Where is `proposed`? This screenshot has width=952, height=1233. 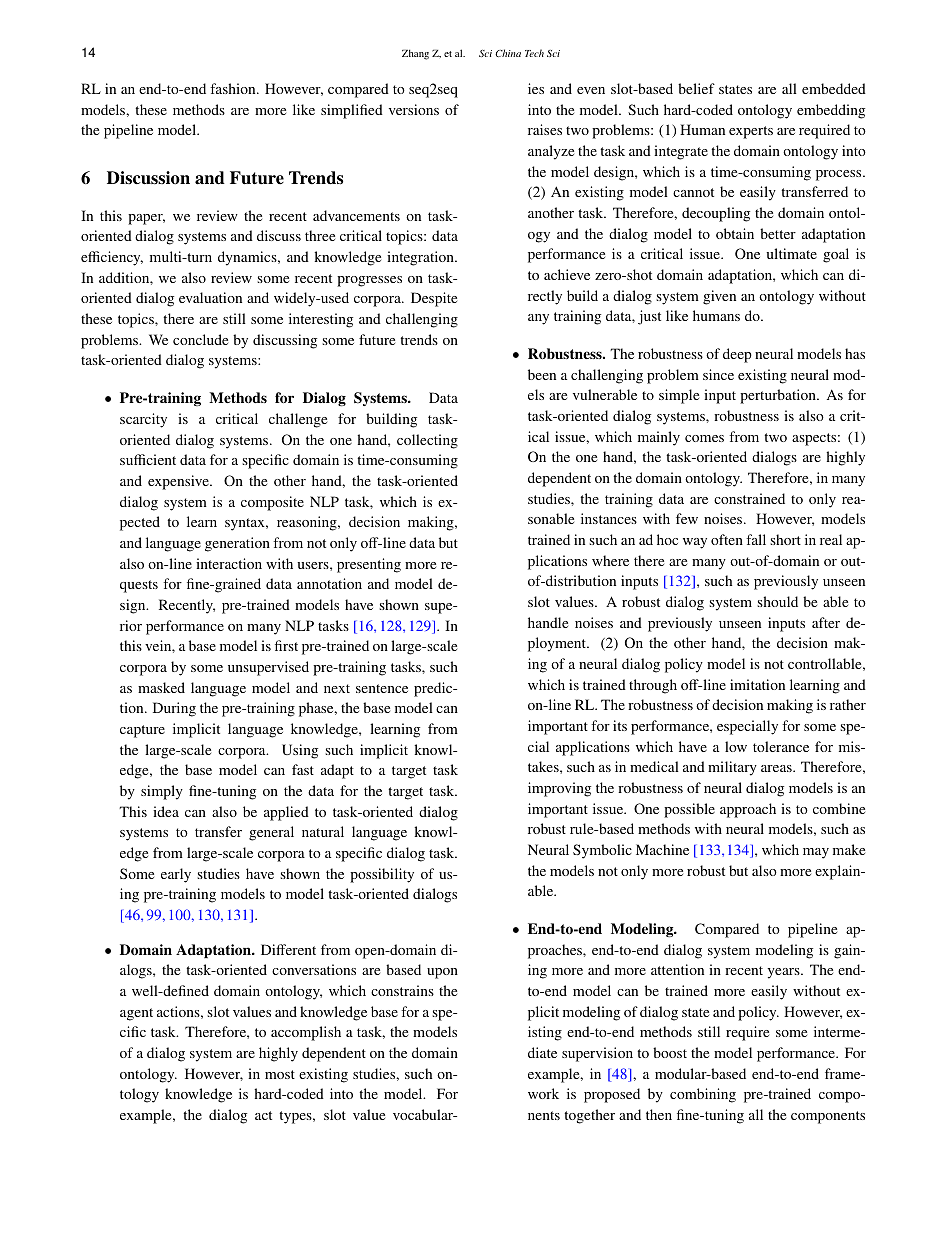 proposed is located at coordinates (612, 1095).
